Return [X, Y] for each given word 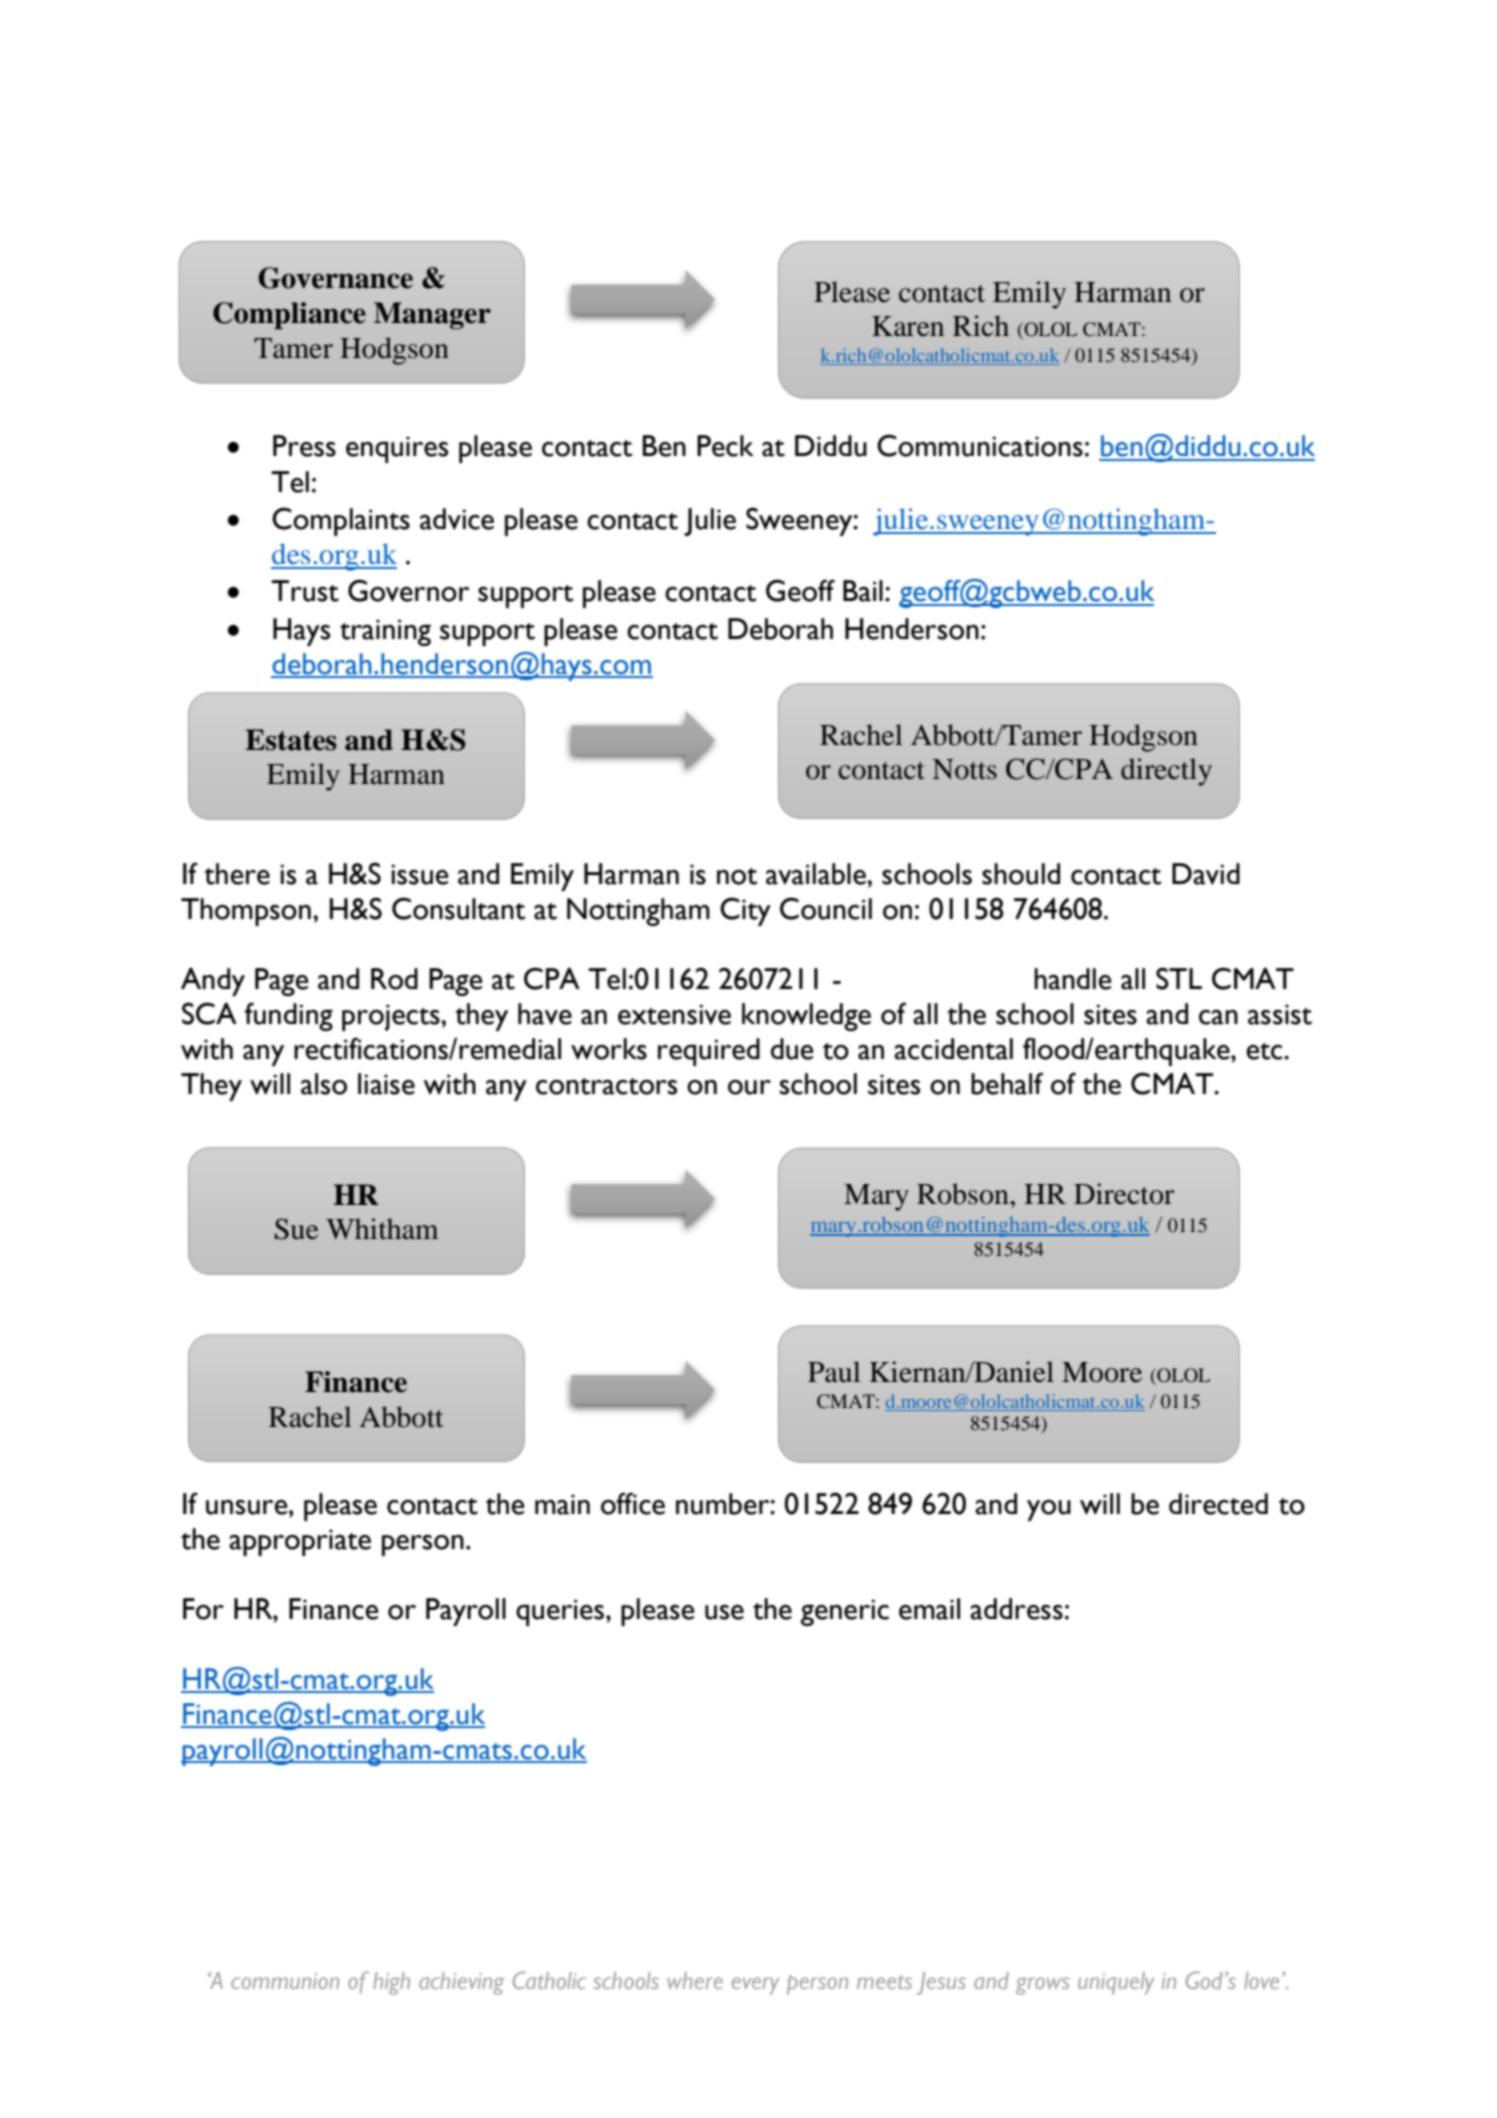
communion [285, 1981]
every [755, 1986]
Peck [725, 446]
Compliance [289, 315]
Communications [980, 445]
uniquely [1116, 1983]
